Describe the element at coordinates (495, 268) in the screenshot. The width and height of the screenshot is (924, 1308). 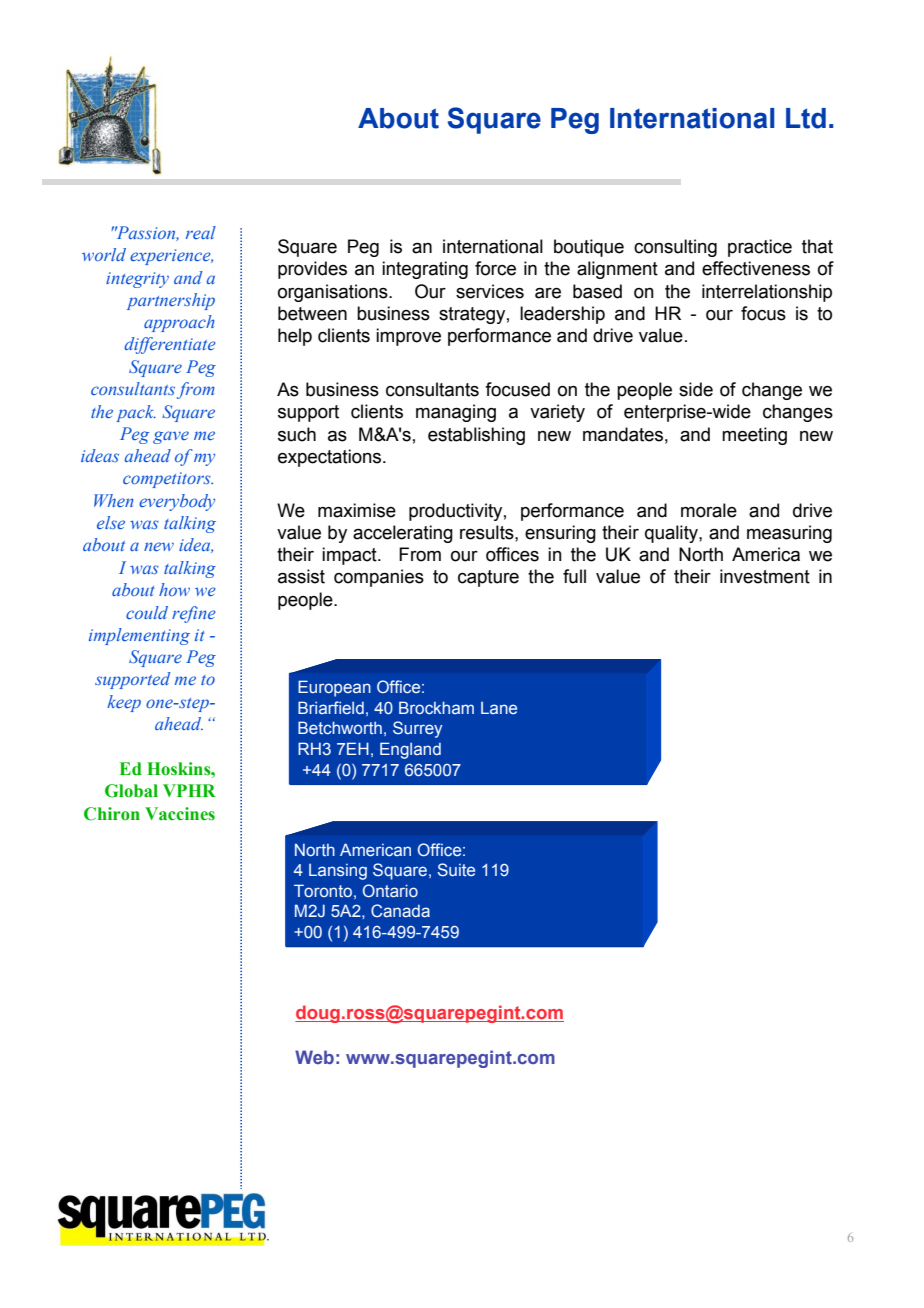
I see `force` at that location.
